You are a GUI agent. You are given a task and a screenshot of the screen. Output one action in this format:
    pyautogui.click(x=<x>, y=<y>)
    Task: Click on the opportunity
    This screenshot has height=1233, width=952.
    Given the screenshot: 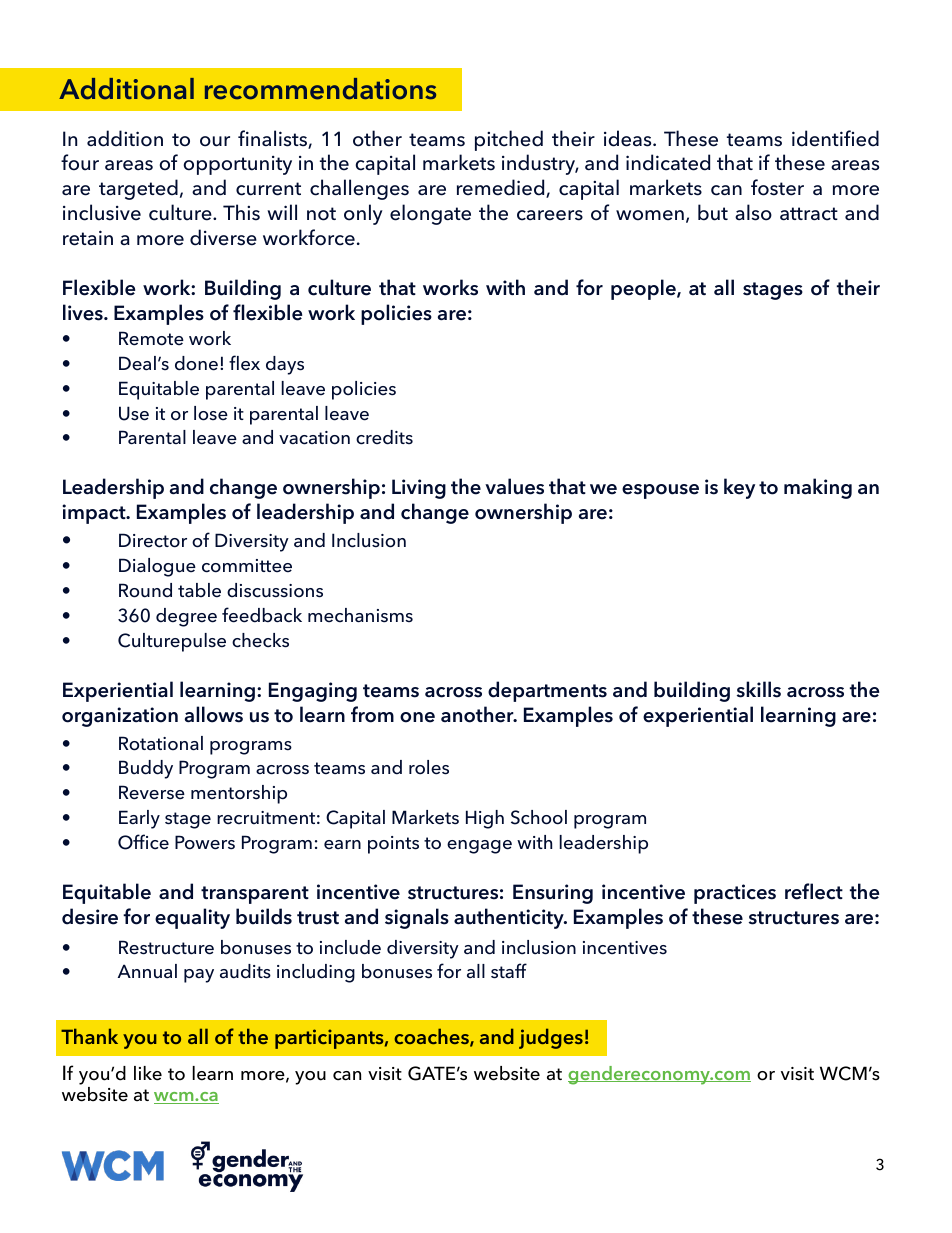 What is the action you would take?
    pyautogui.click(x=238, y=165)
